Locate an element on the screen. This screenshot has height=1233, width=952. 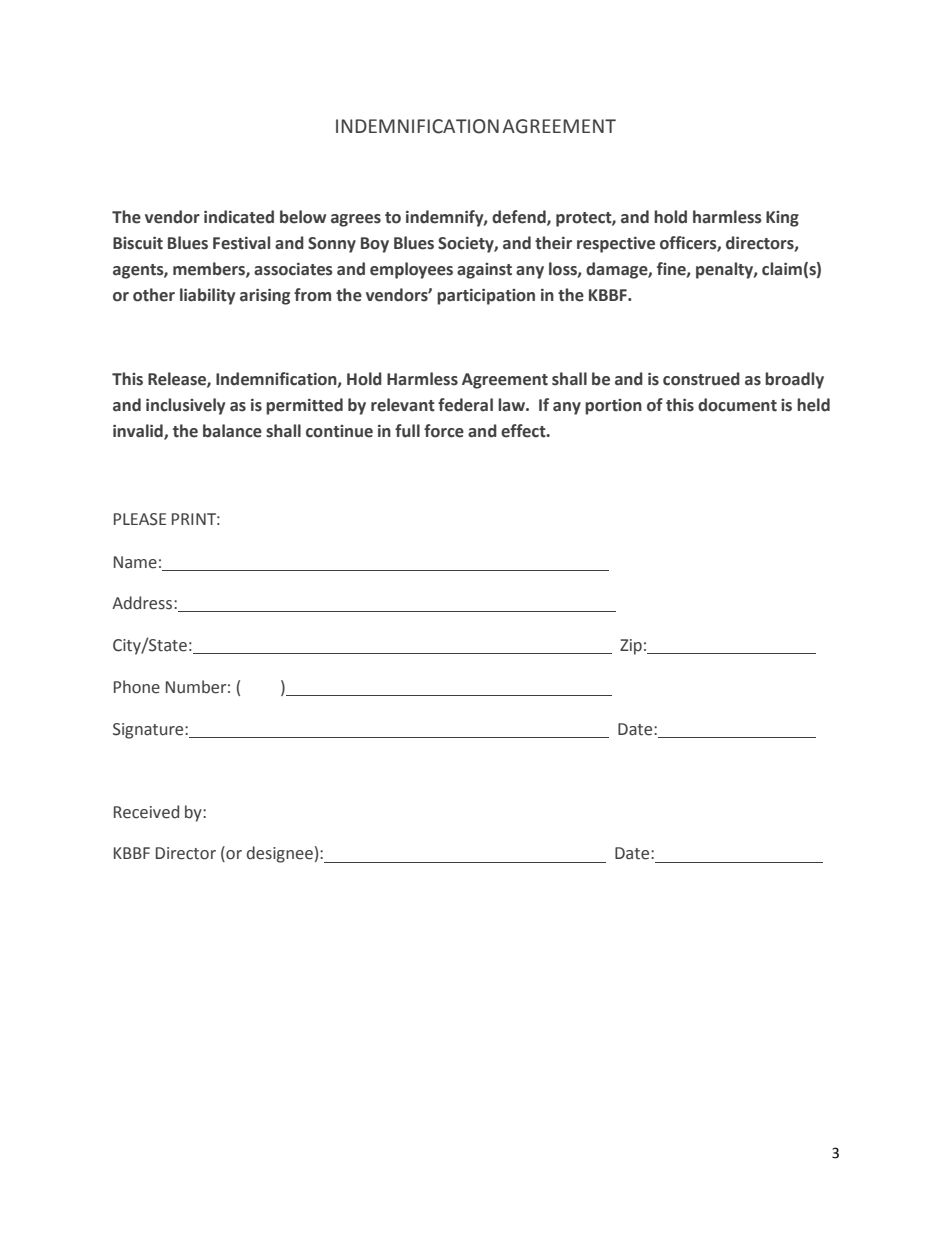
Phone is located at coordinates (137, 687).
